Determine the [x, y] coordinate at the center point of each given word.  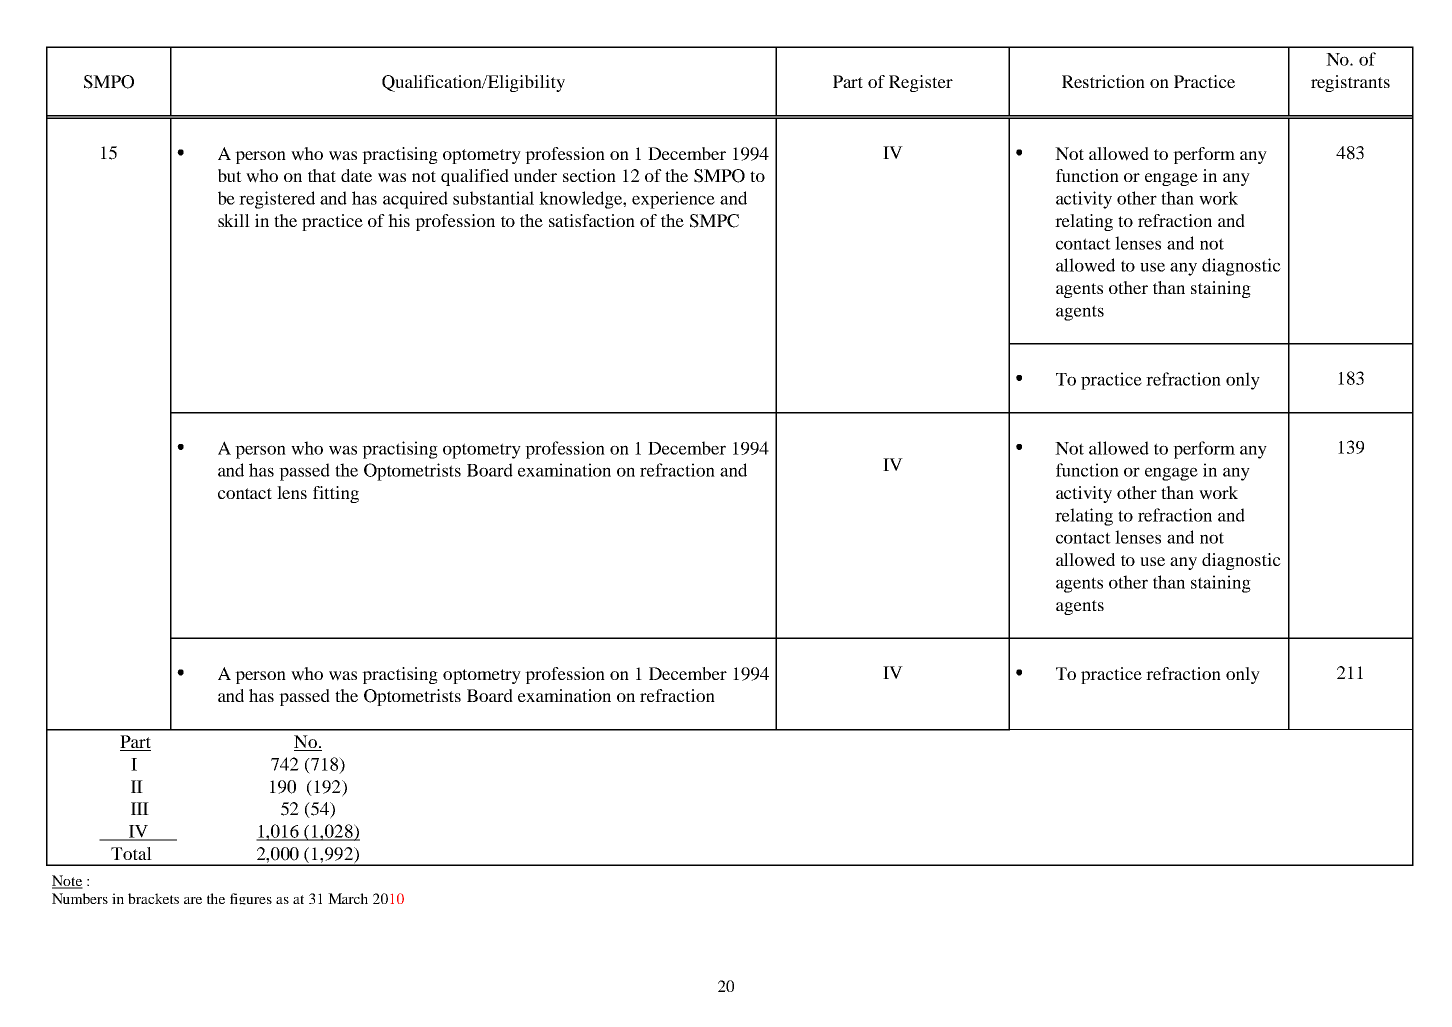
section [589, 175]
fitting [336, 494]
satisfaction [592, 220]
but [230, 175]
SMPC [714, 221]
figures [251, 899]
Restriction [1103, 81]
